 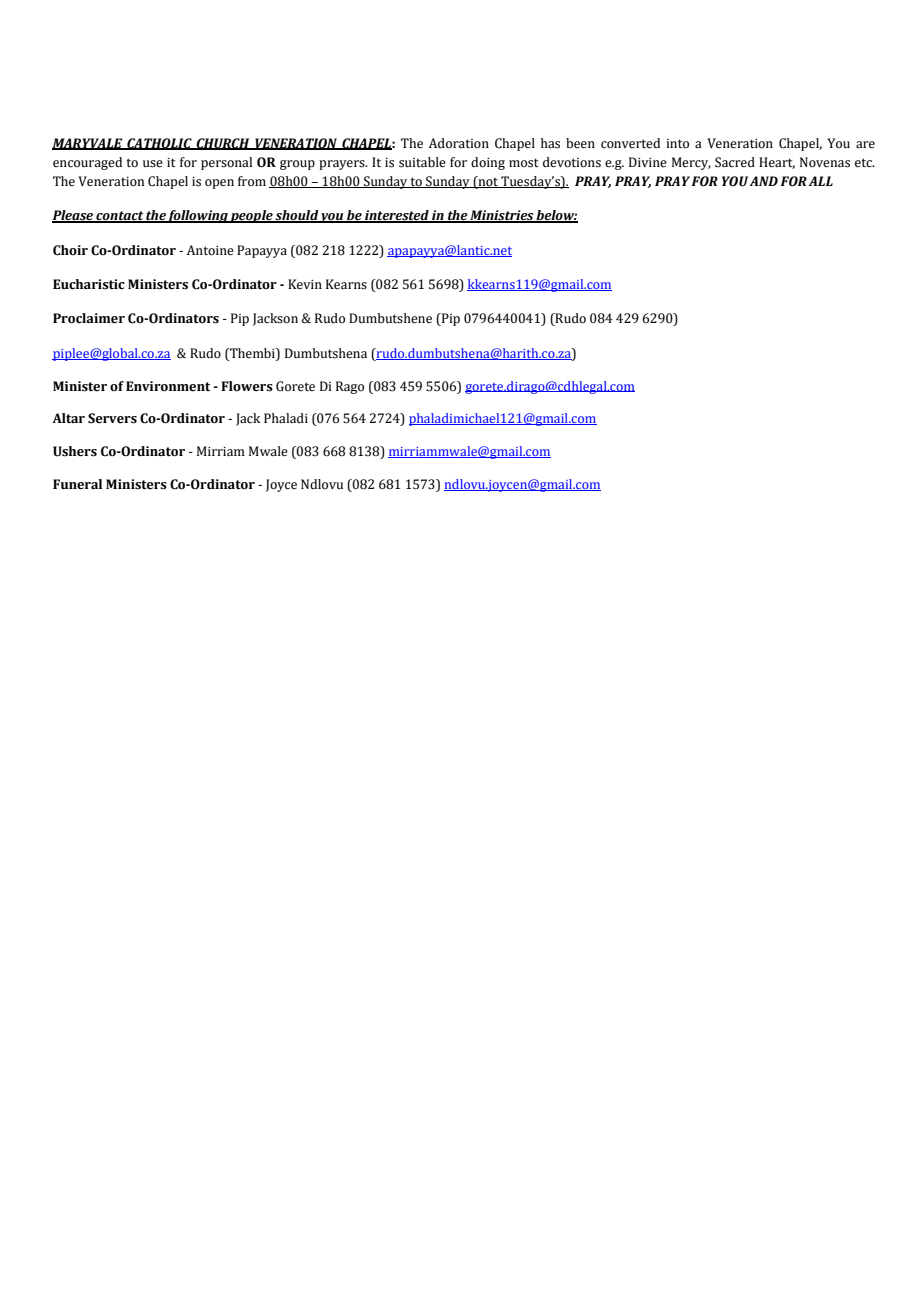 What do you see at coordinates (159, 144) in the image?
I see `CATHOLIC` at bounding box center [159, 144].
